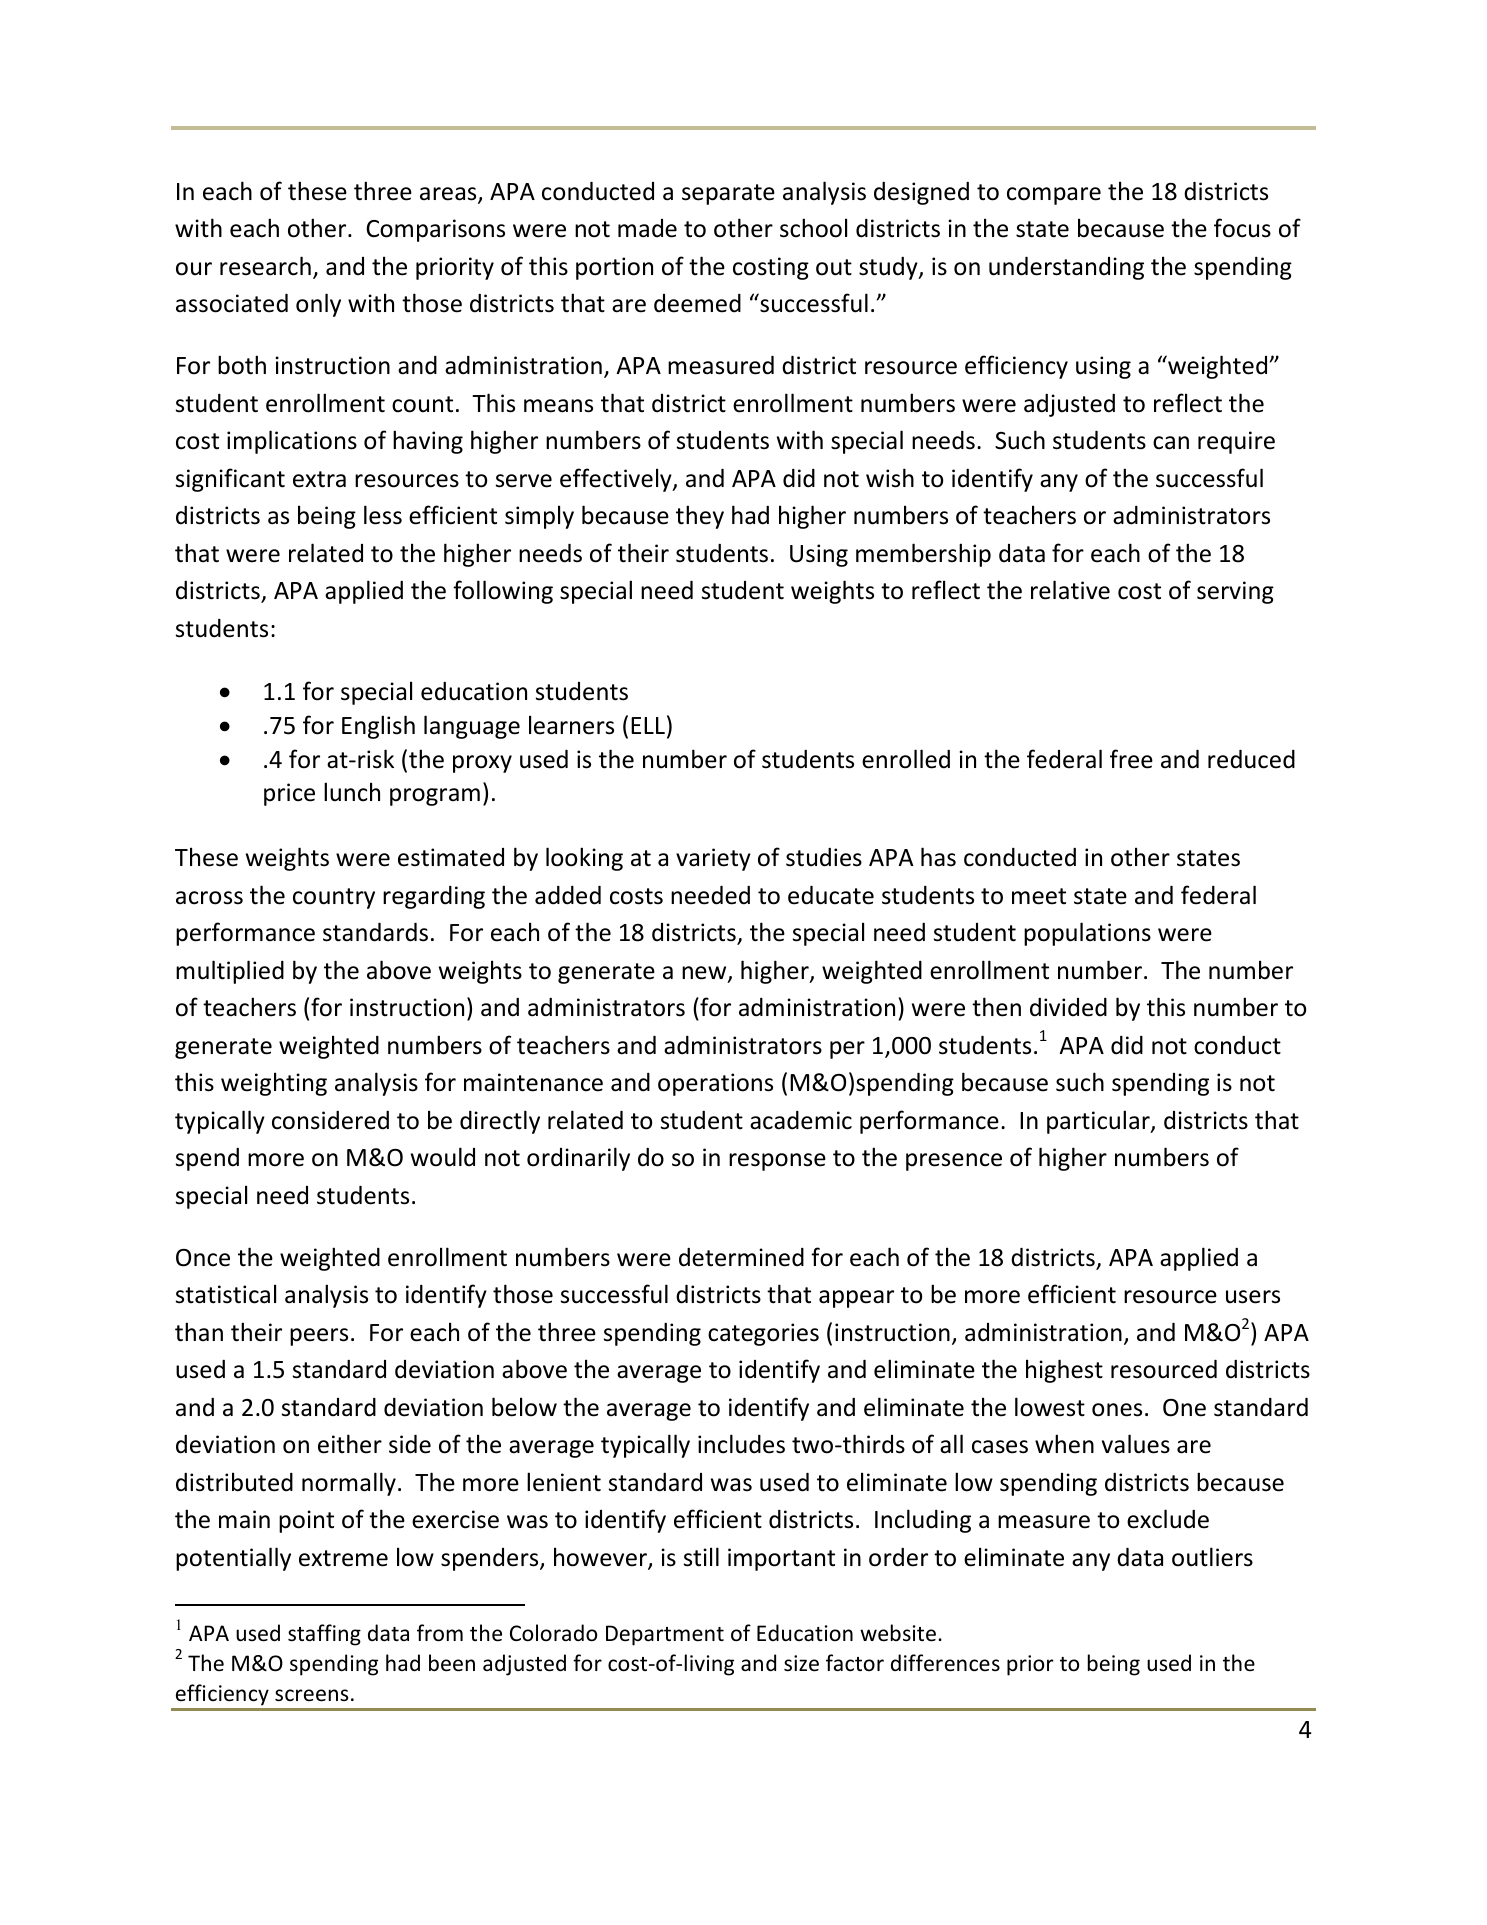 The image size is (1487, 1925). What do you see at coordinates (324, 1635) in the screenshot?
I see `staffing` at bounding box center [324, 1635].
